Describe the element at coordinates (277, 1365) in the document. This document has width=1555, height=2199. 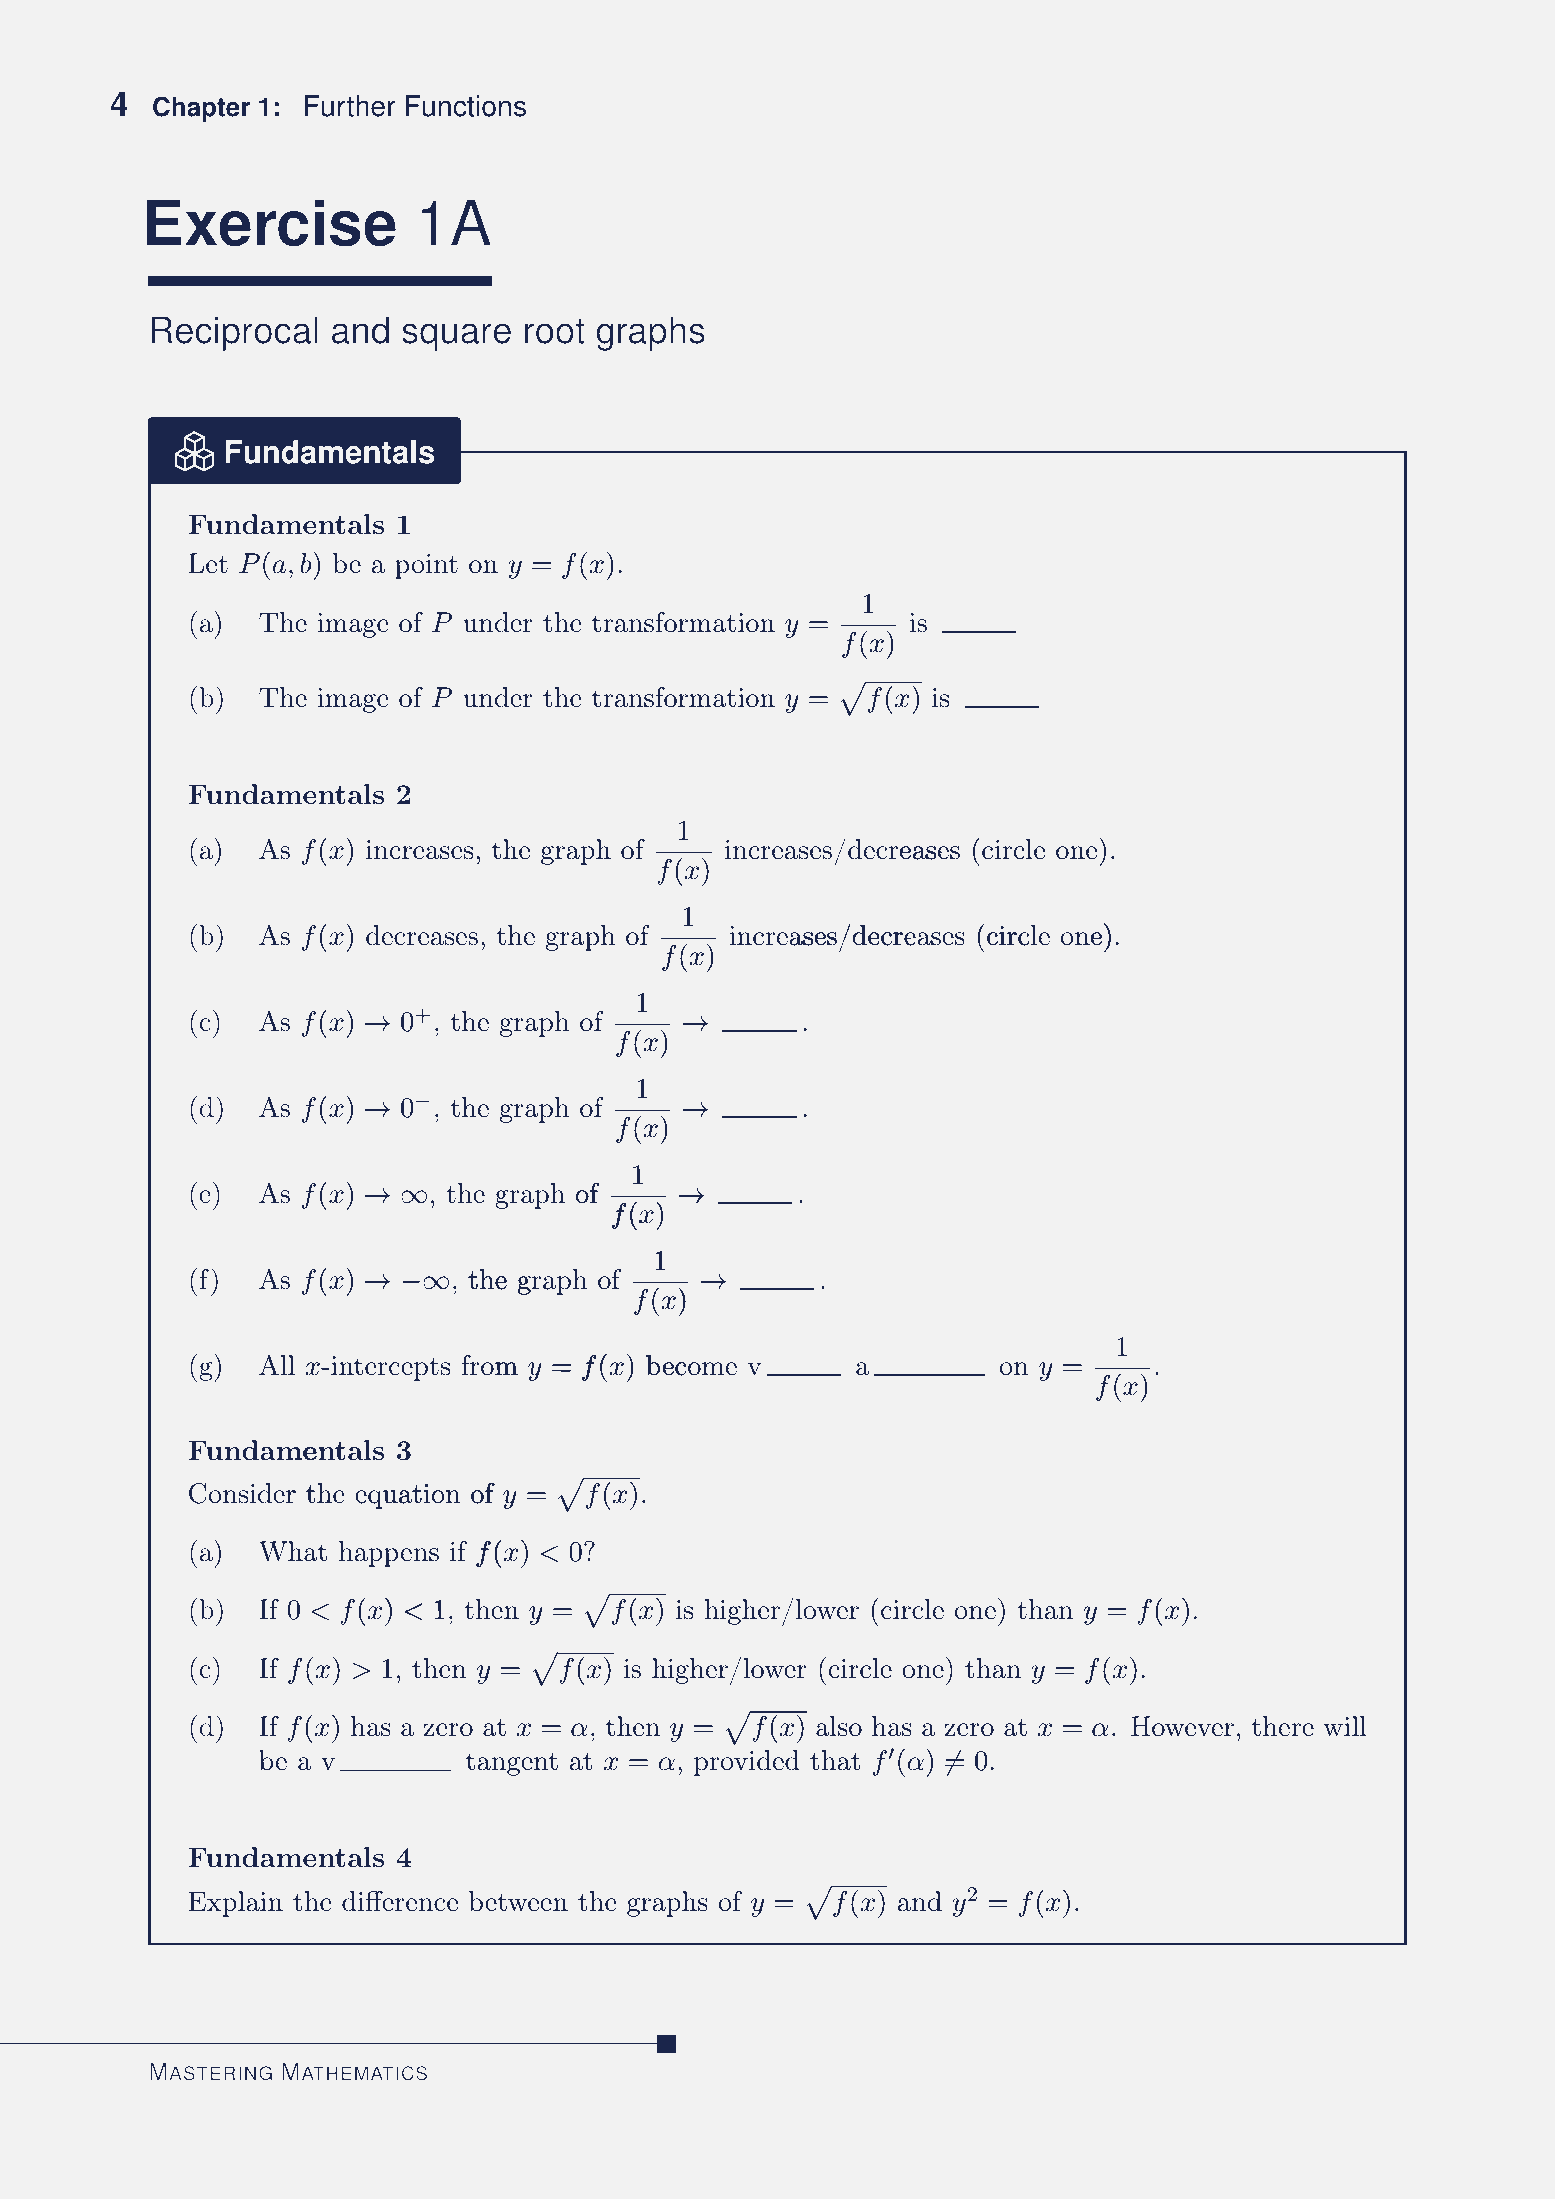
I see `All` at that location.
